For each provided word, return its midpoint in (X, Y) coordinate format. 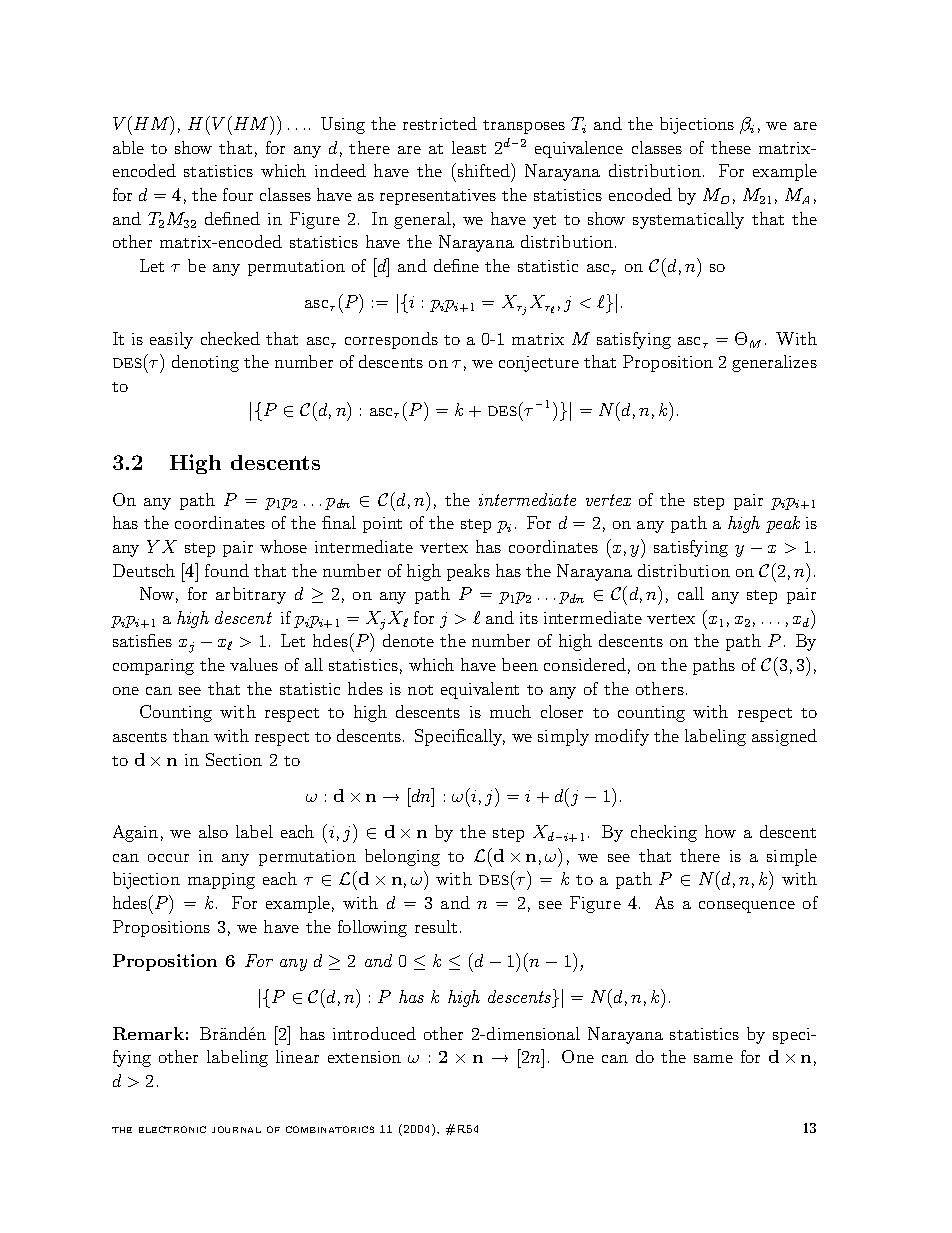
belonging (402, 857)
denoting (205, 363)
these (731, 147)
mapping (221, 881)
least (469, 147)
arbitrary (251, 595)
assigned (784, 737)
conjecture (539, 364)
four (238, 194)
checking (664, 833)
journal (236, 1129)
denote (408, 640)
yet (544, 222)
